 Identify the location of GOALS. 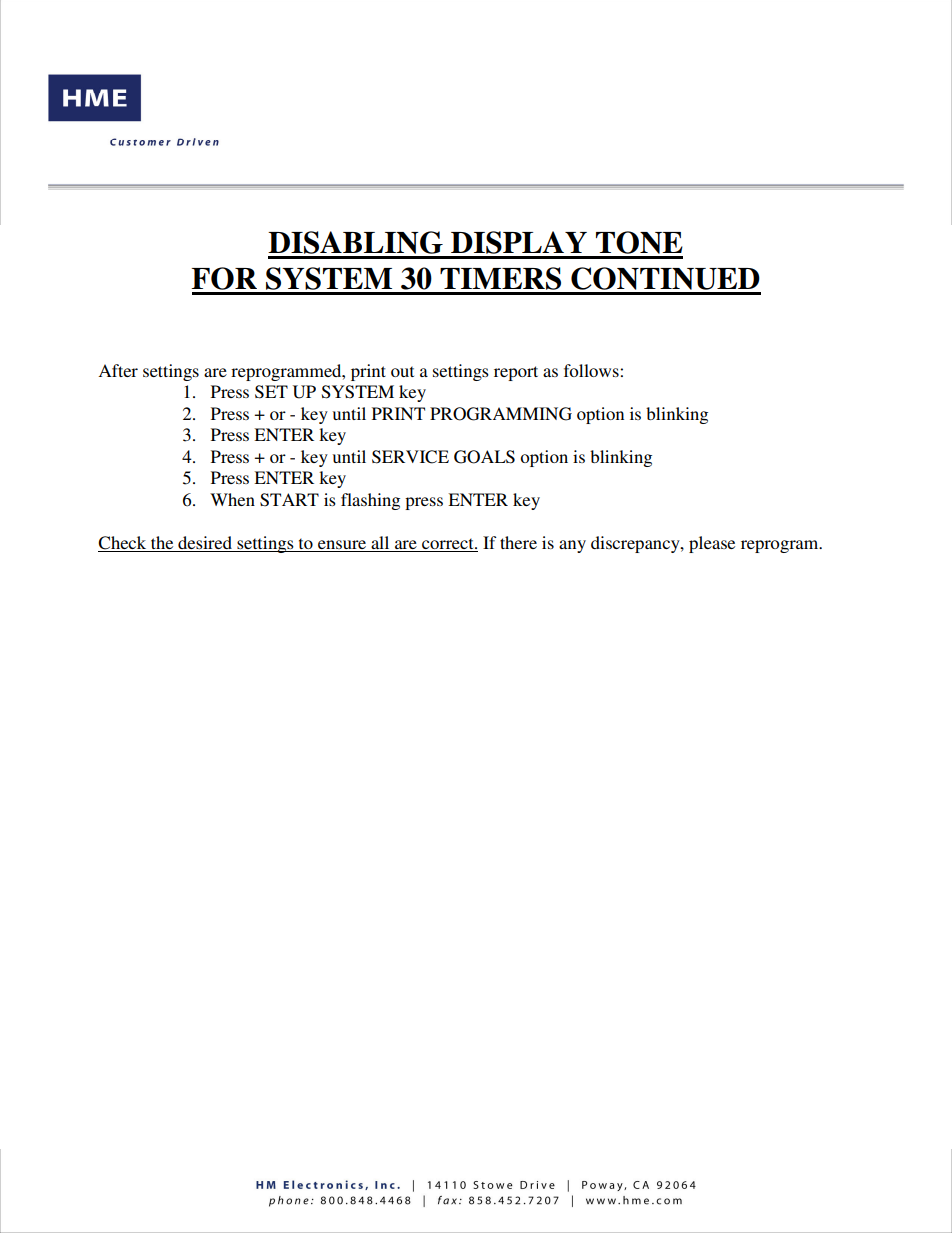
(484, 457).
